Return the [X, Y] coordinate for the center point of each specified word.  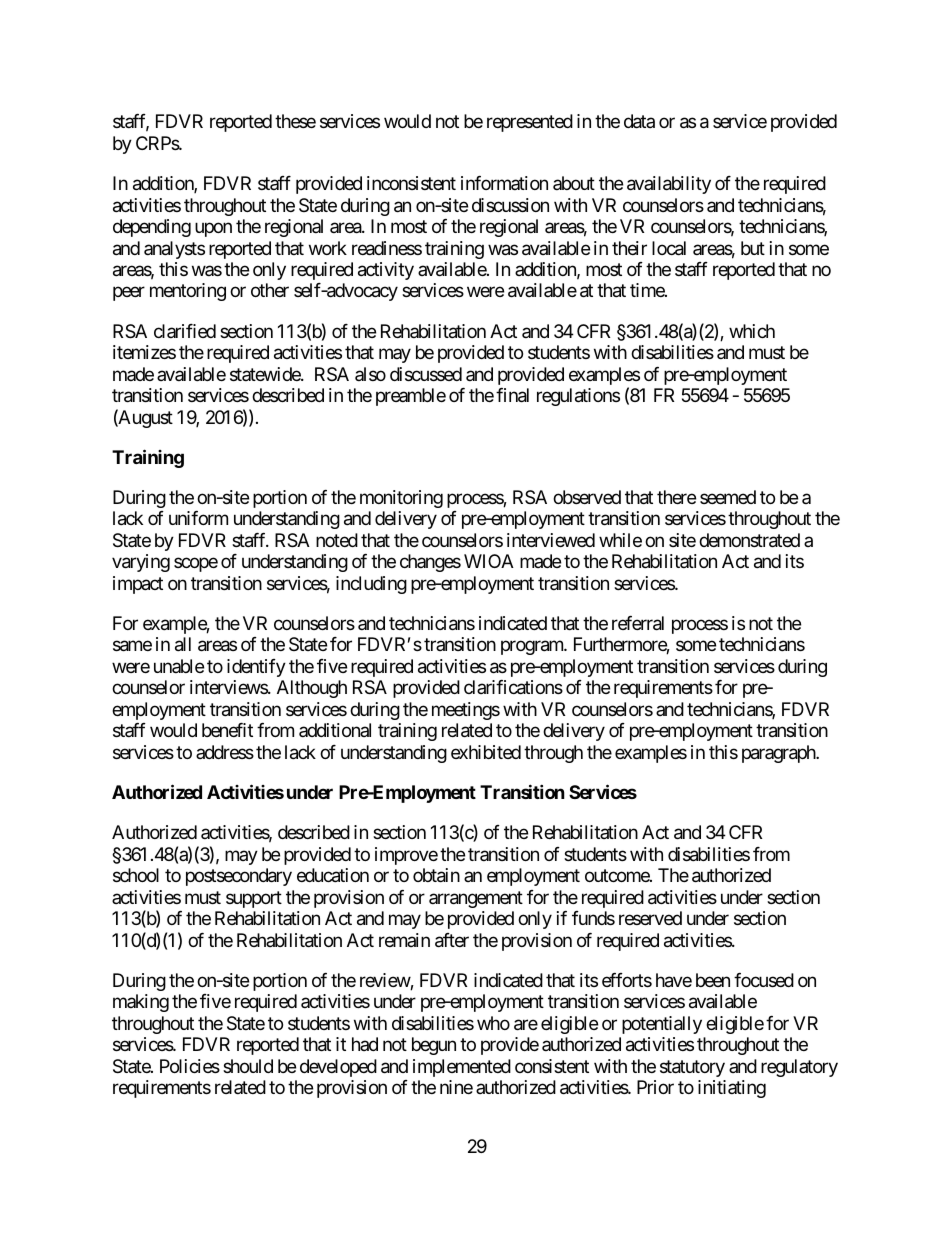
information [504, 183]
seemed [728, 497]
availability [669, 185]
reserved [650, 918]
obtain [436, 875]
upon [213, 229]
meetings [466, 711]
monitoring [401, 499]
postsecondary [239, 877]
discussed [426, 374]
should [248, 1066]
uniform [198, 518]
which [752, 331]
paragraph [779, 754]
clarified [185, 331]
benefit [227, 730]
